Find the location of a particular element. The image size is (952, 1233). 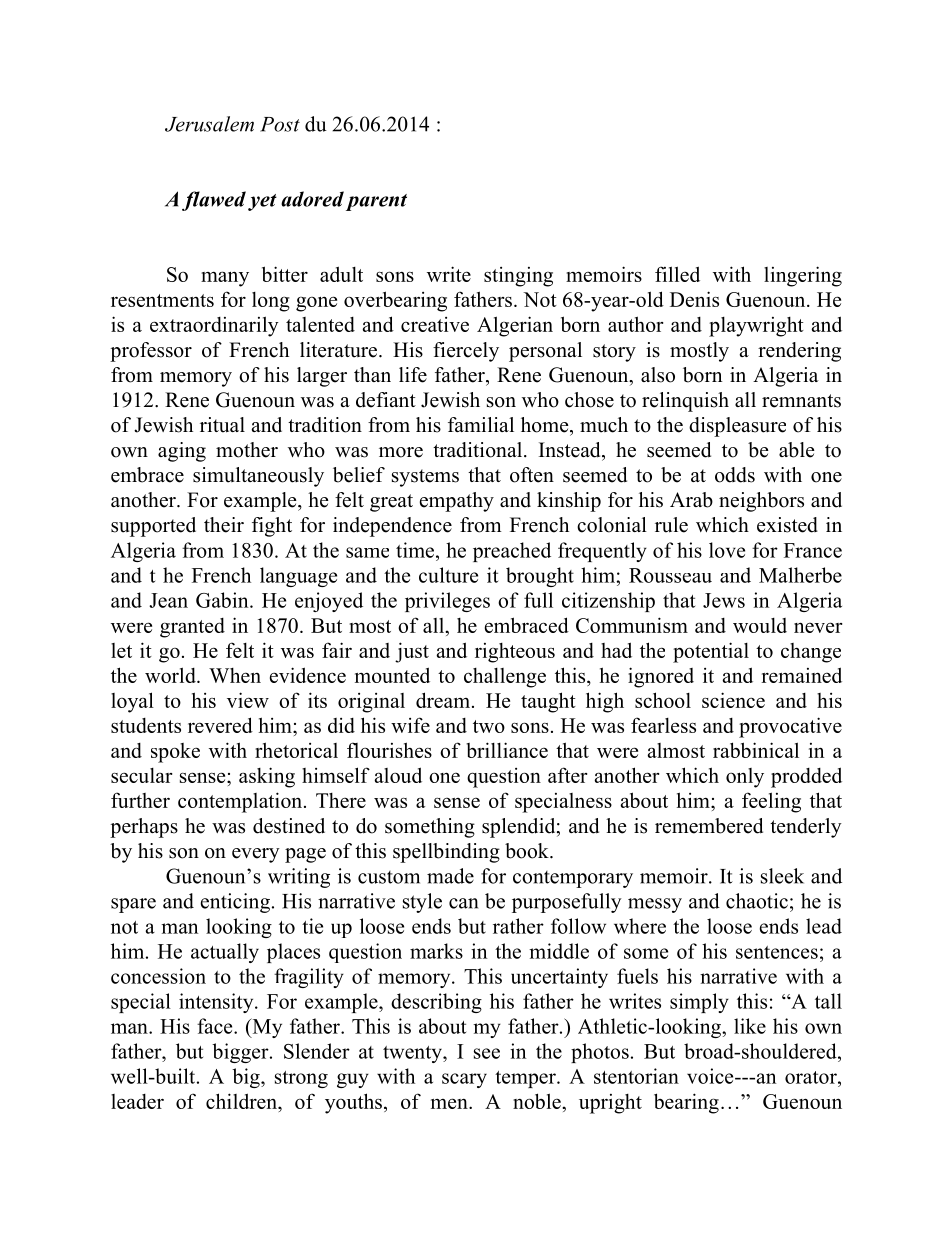

scary is located at coordinates (464, 1080).
